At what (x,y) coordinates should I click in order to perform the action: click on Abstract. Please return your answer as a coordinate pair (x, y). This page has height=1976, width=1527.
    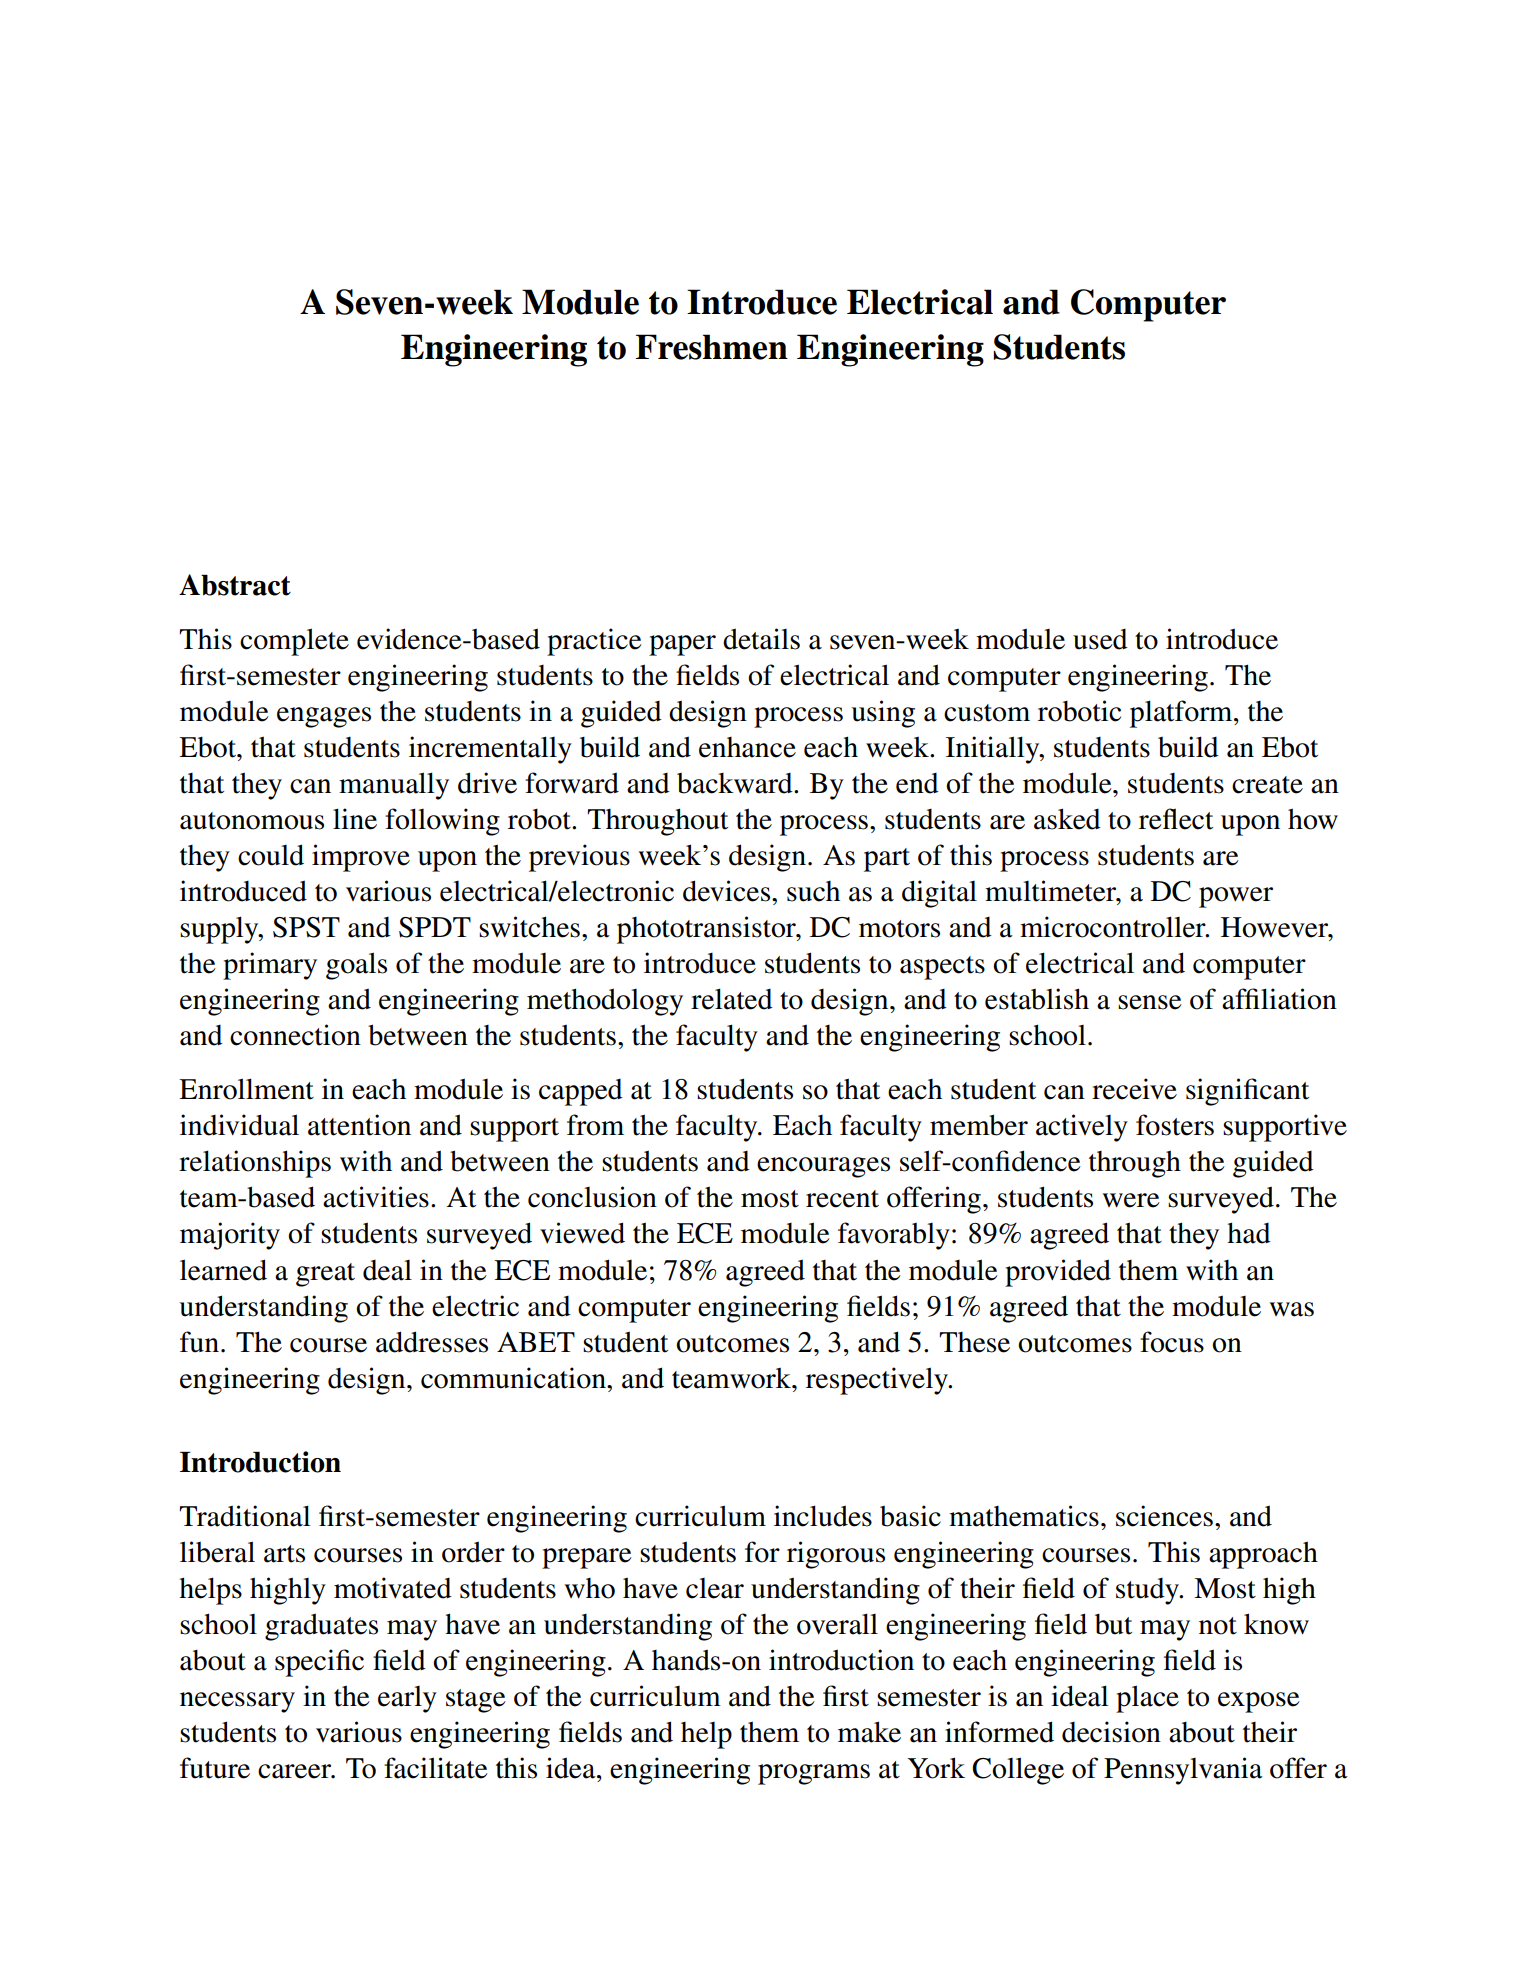
    Looking at the image, I should click on (235, 585).
